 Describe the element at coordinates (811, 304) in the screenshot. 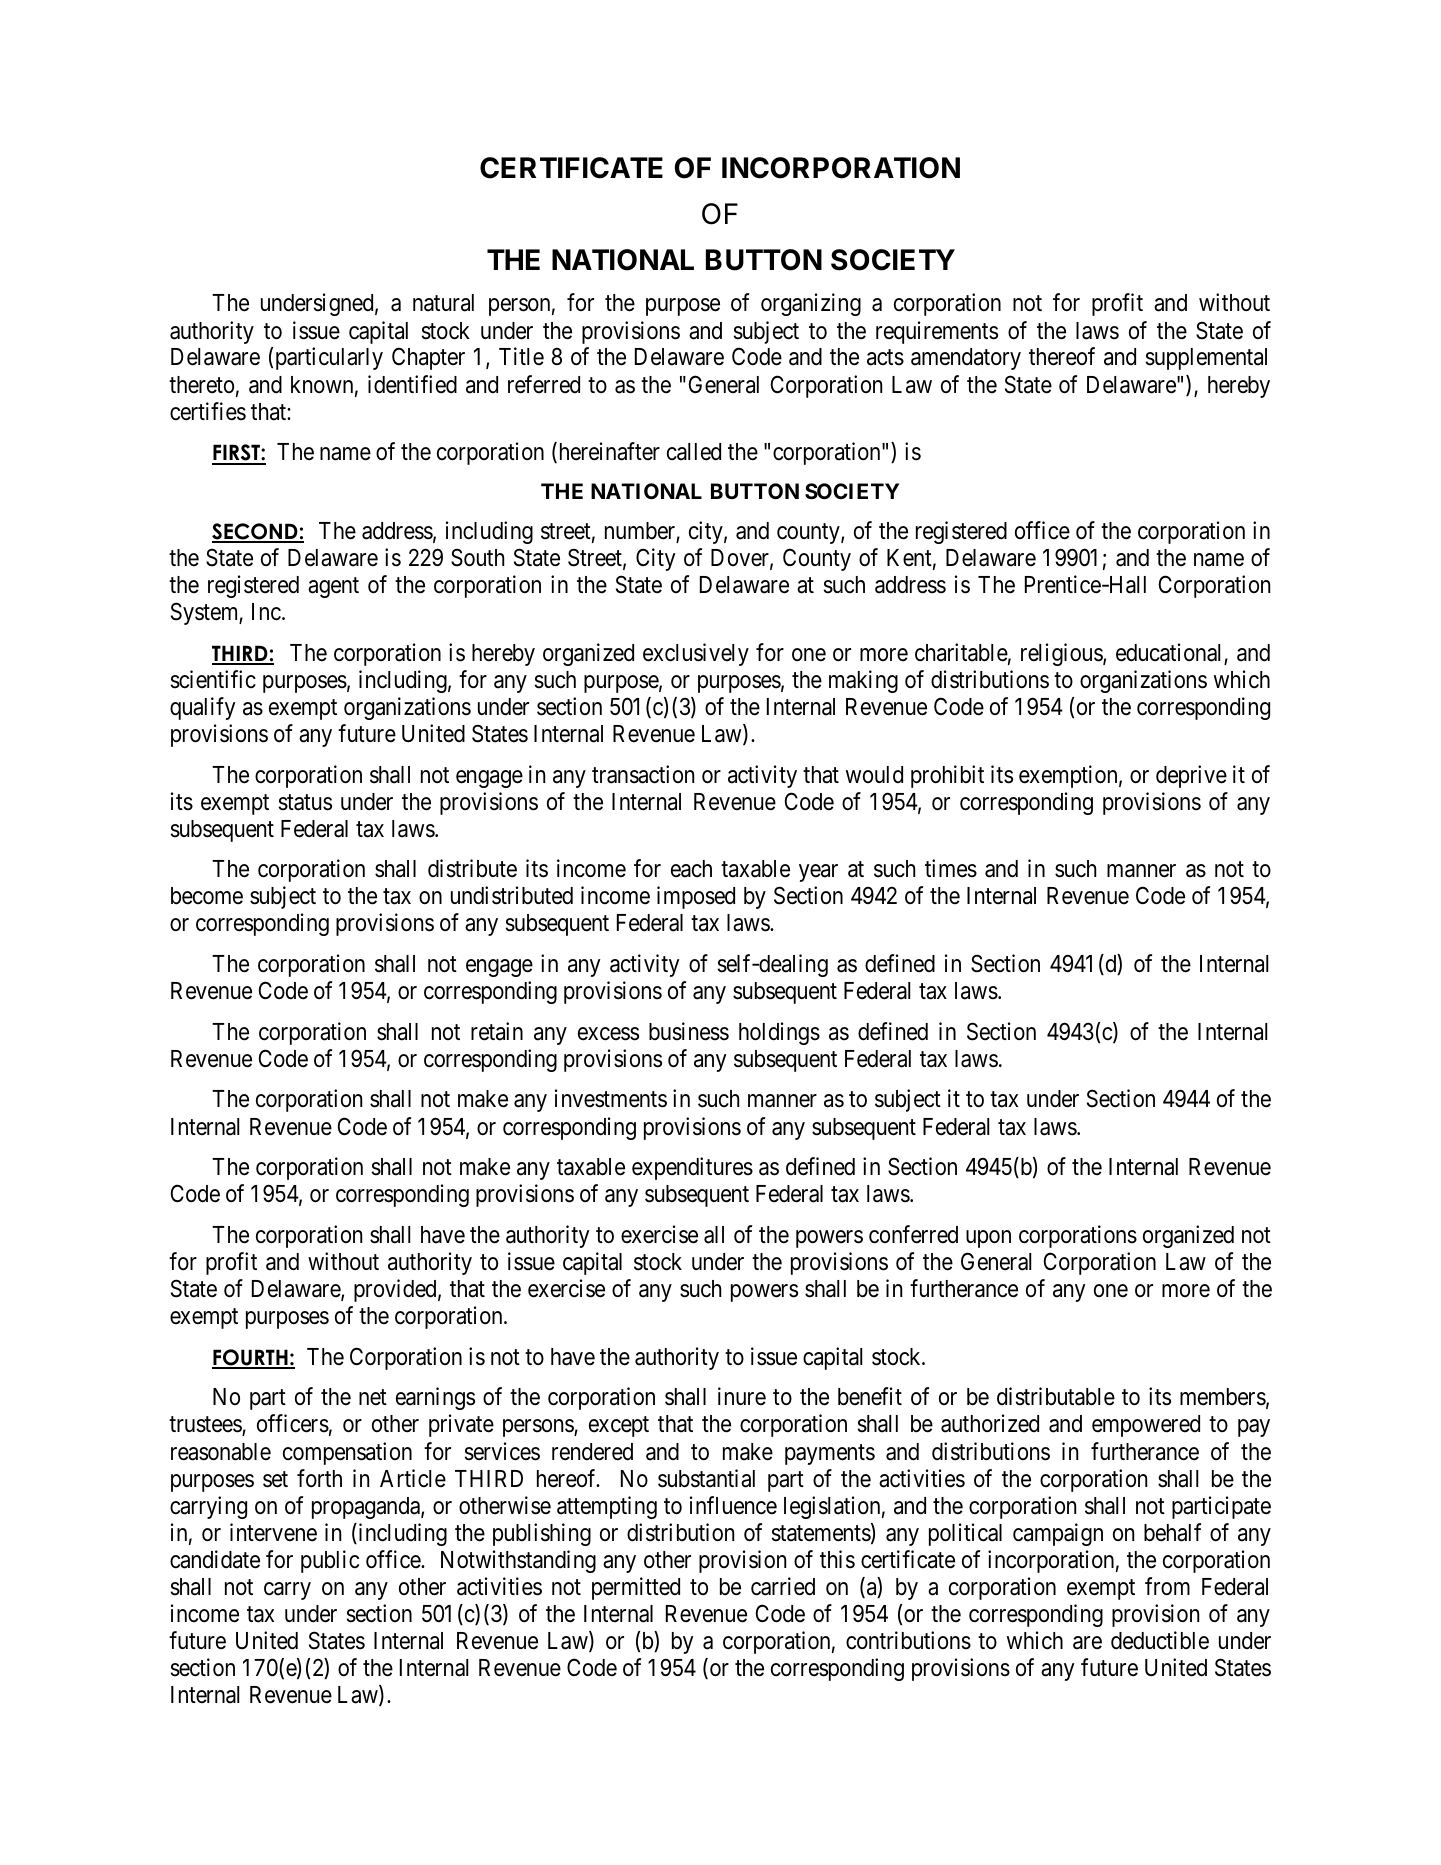

I see `organizing` at that location.
